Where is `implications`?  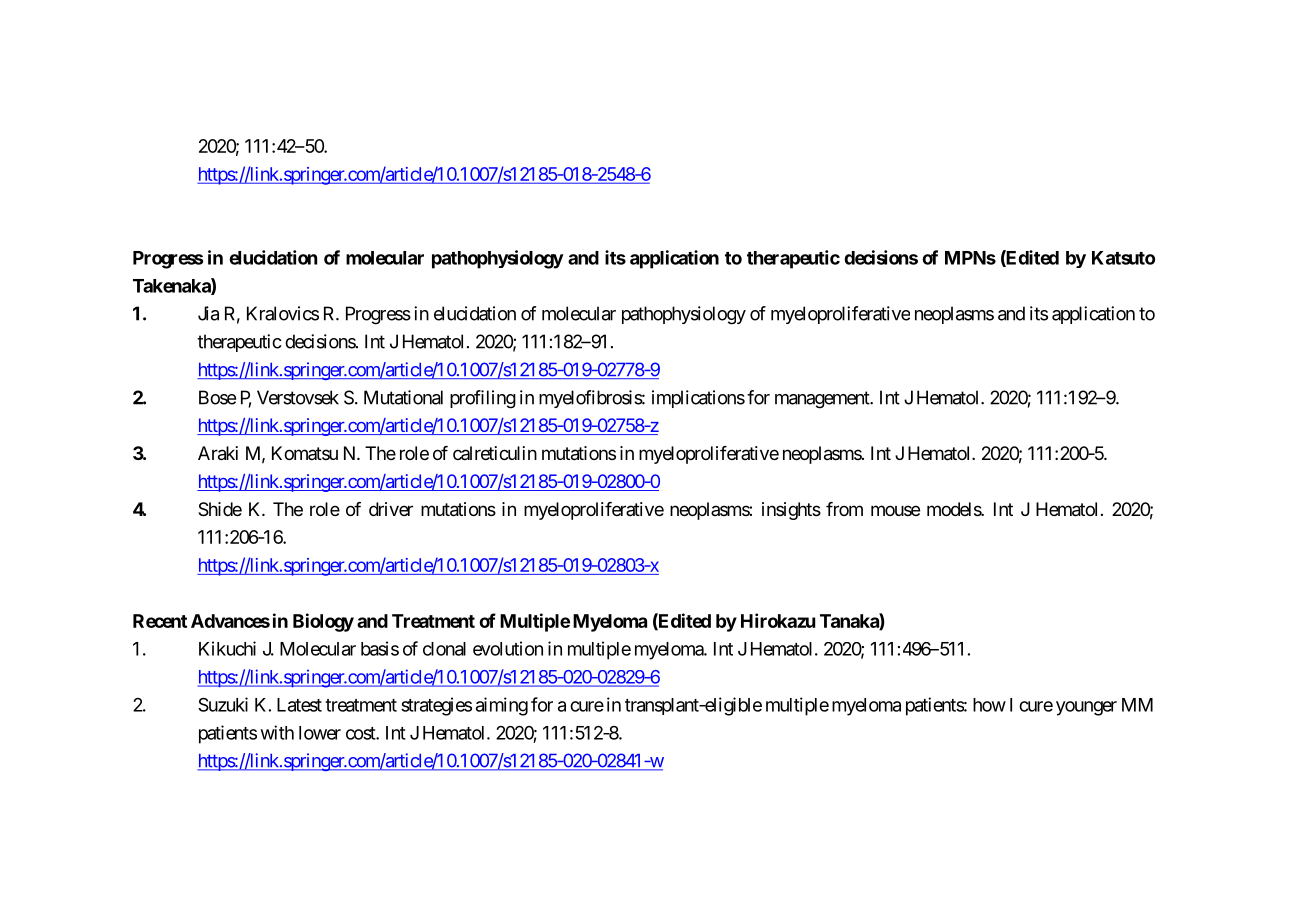
implications is located at coordinates (698, 399).
